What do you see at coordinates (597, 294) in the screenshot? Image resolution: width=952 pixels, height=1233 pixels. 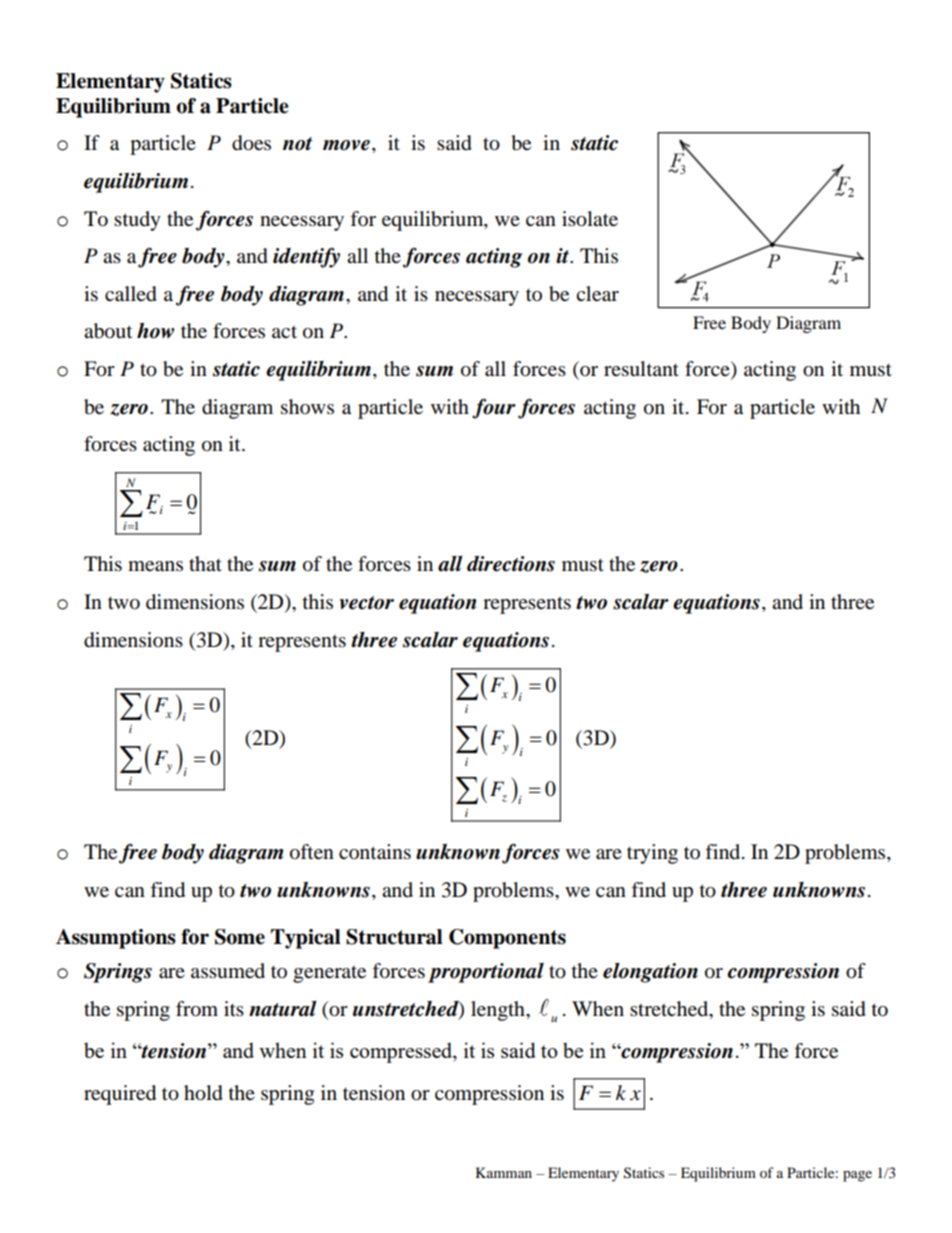 I see `clear` at bounding box center [597, 294].
